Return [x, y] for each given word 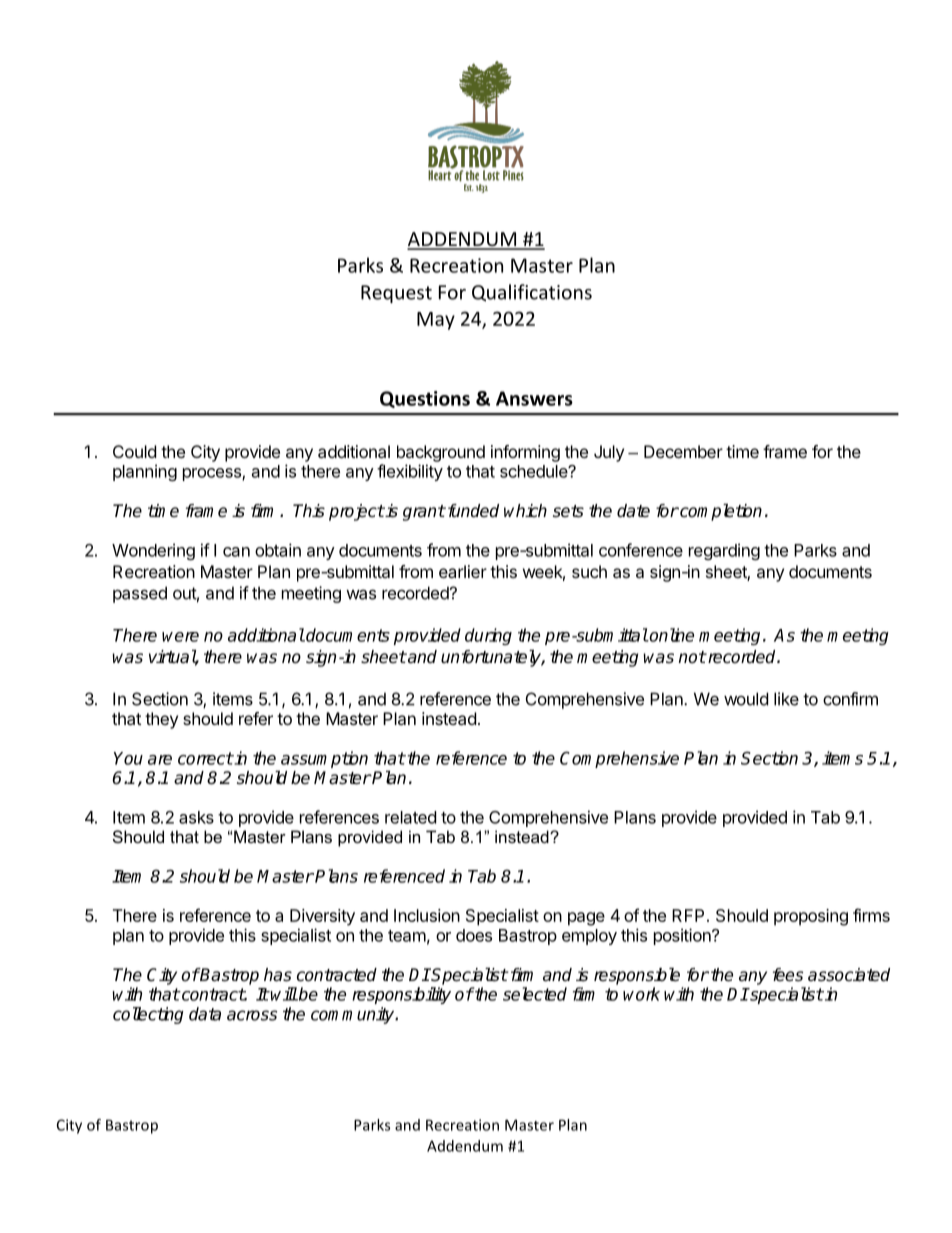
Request [396, 294]
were [180, 637]
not [692, 657]
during [488, 636]
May [436, 321]
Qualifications [532, 293]
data [205, 1014]
